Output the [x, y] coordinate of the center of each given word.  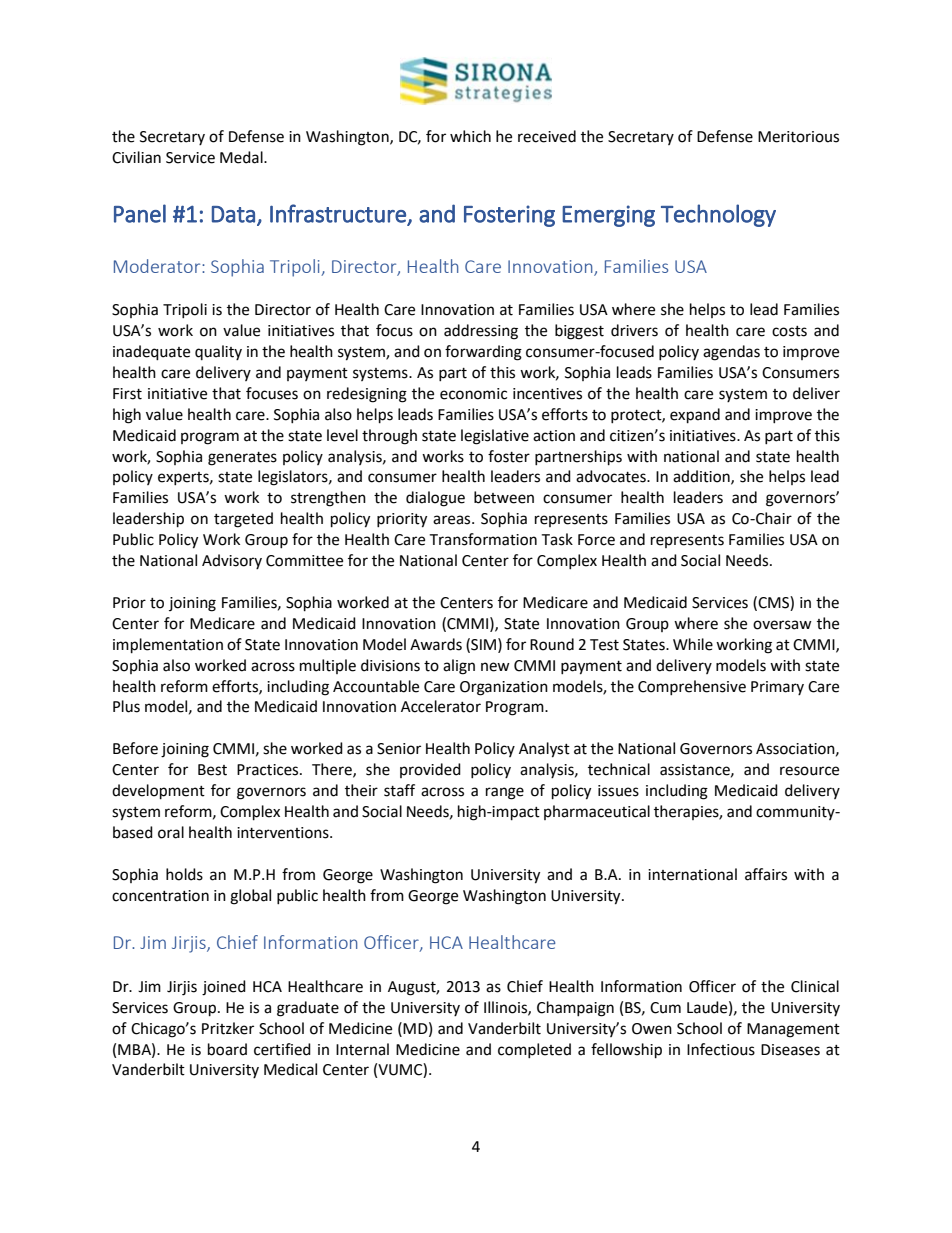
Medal [242, 157]
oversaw [782, 625]
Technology [718, 215]
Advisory [232, 561]
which [470, 136]
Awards [436, 644]
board [227, 1049]
